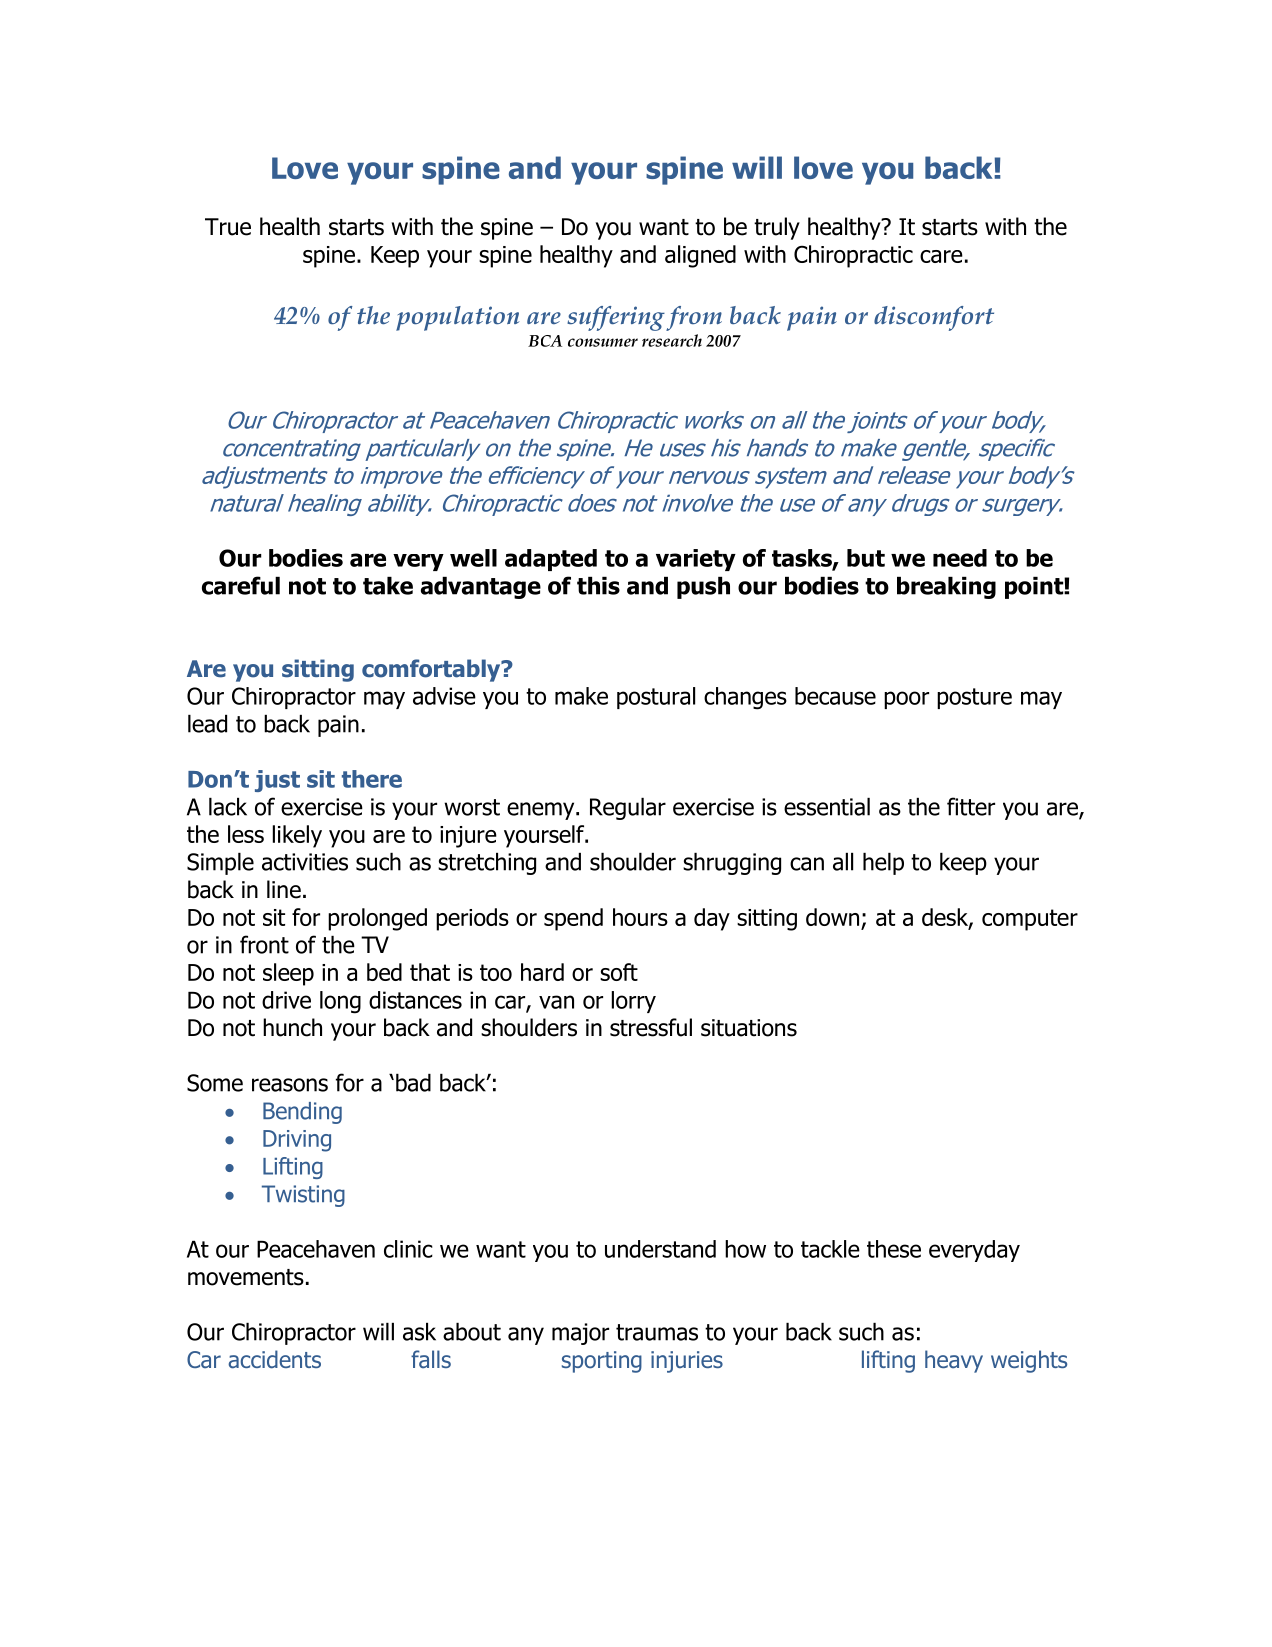  What do you see at coordinates (274, 1359) in the screenshot?
I see `accidents` at bounding box center [274, 1359].
